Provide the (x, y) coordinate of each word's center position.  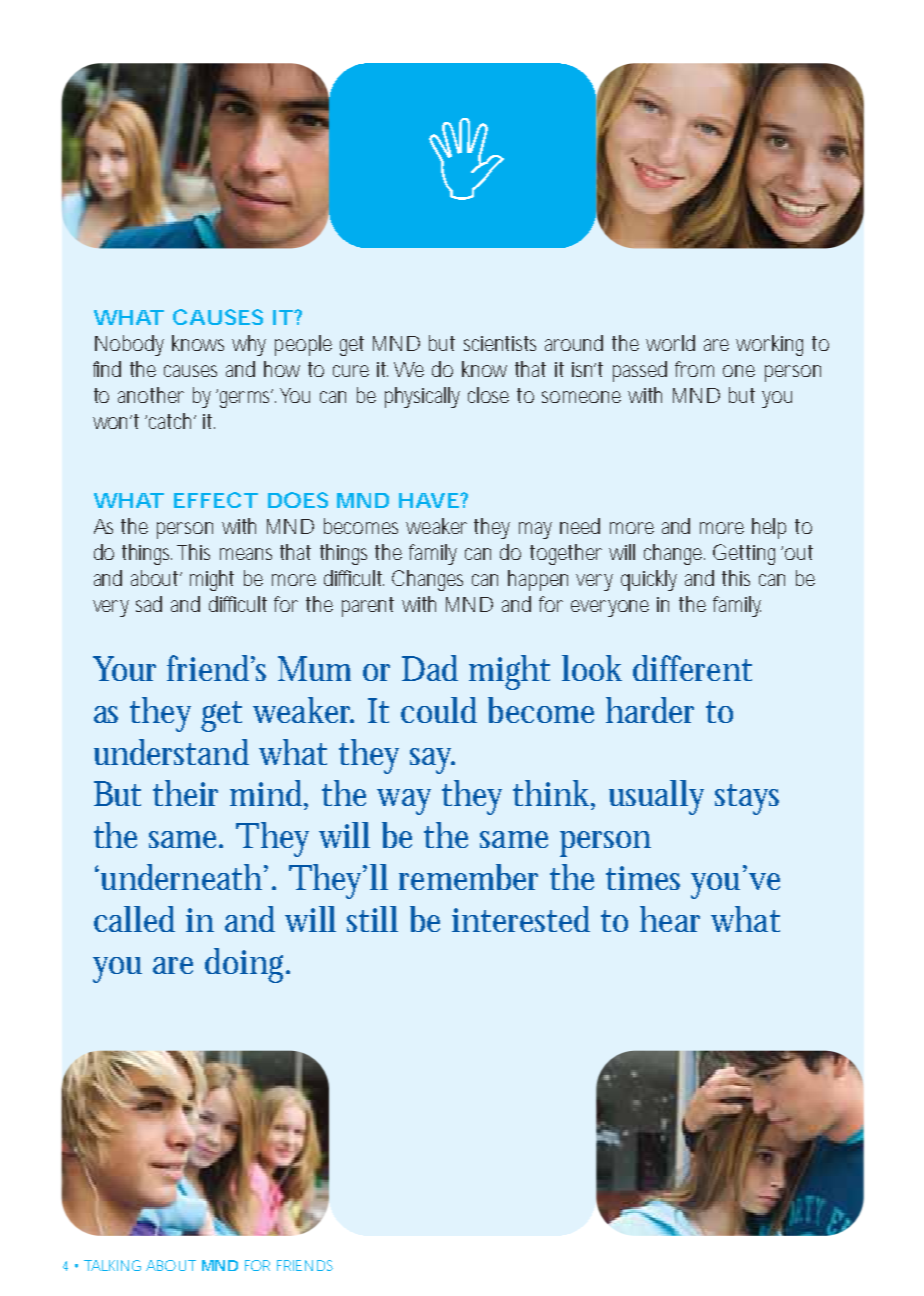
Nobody (129, 345)
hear (670, 919)
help (769, 528)
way (404, 802)
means (246, 554)
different (692, 668)
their (185, 793)
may (535, 530)
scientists (500, 343)
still (372, 919)
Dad (430, 668)
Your (124, 668)
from (694, 369)
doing (247, 965)
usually (656, 797)
